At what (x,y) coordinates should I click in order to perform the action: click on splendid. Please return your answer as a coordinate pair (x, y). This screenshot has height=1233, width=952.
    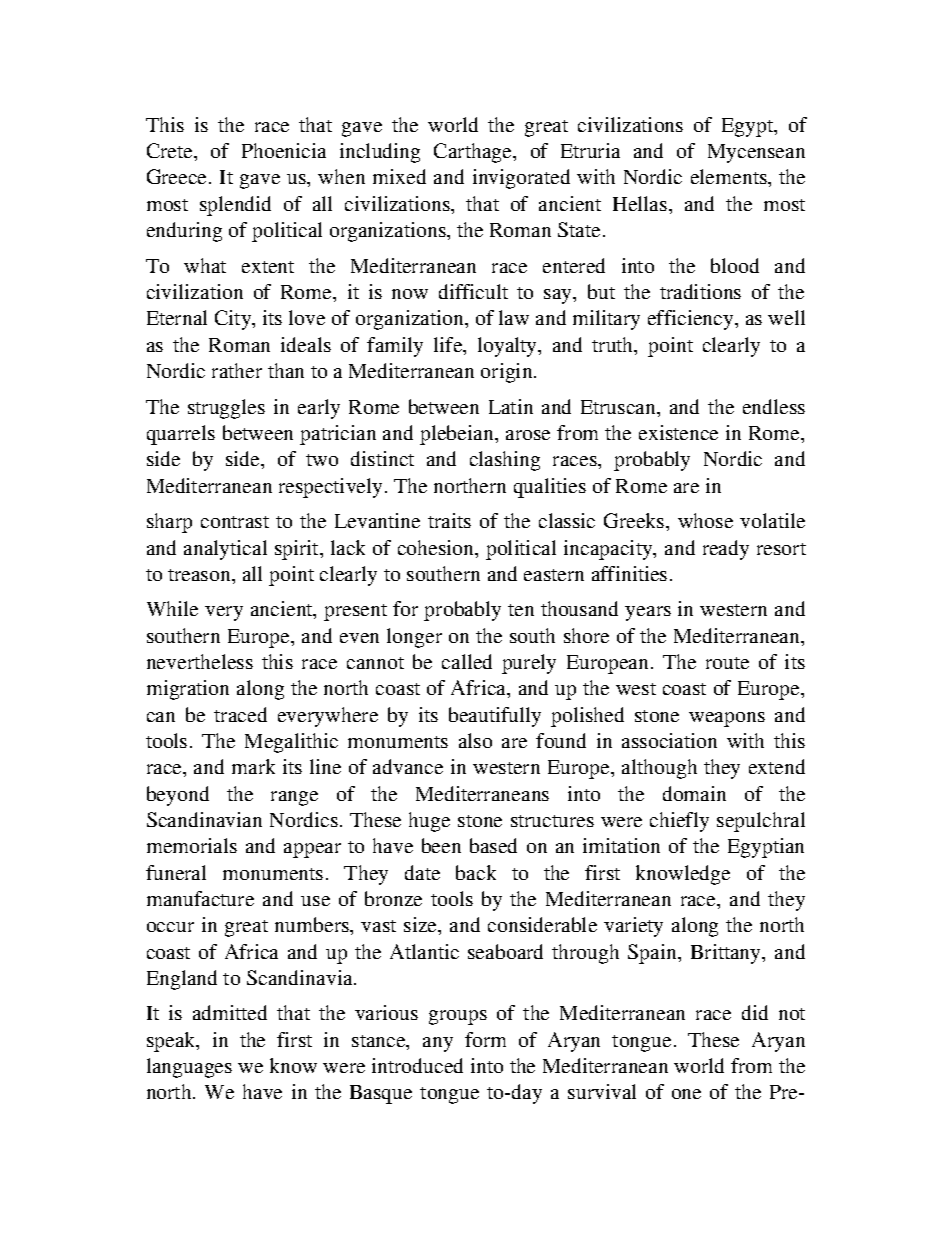
    Looking at the image, I should click on (235, 206).
